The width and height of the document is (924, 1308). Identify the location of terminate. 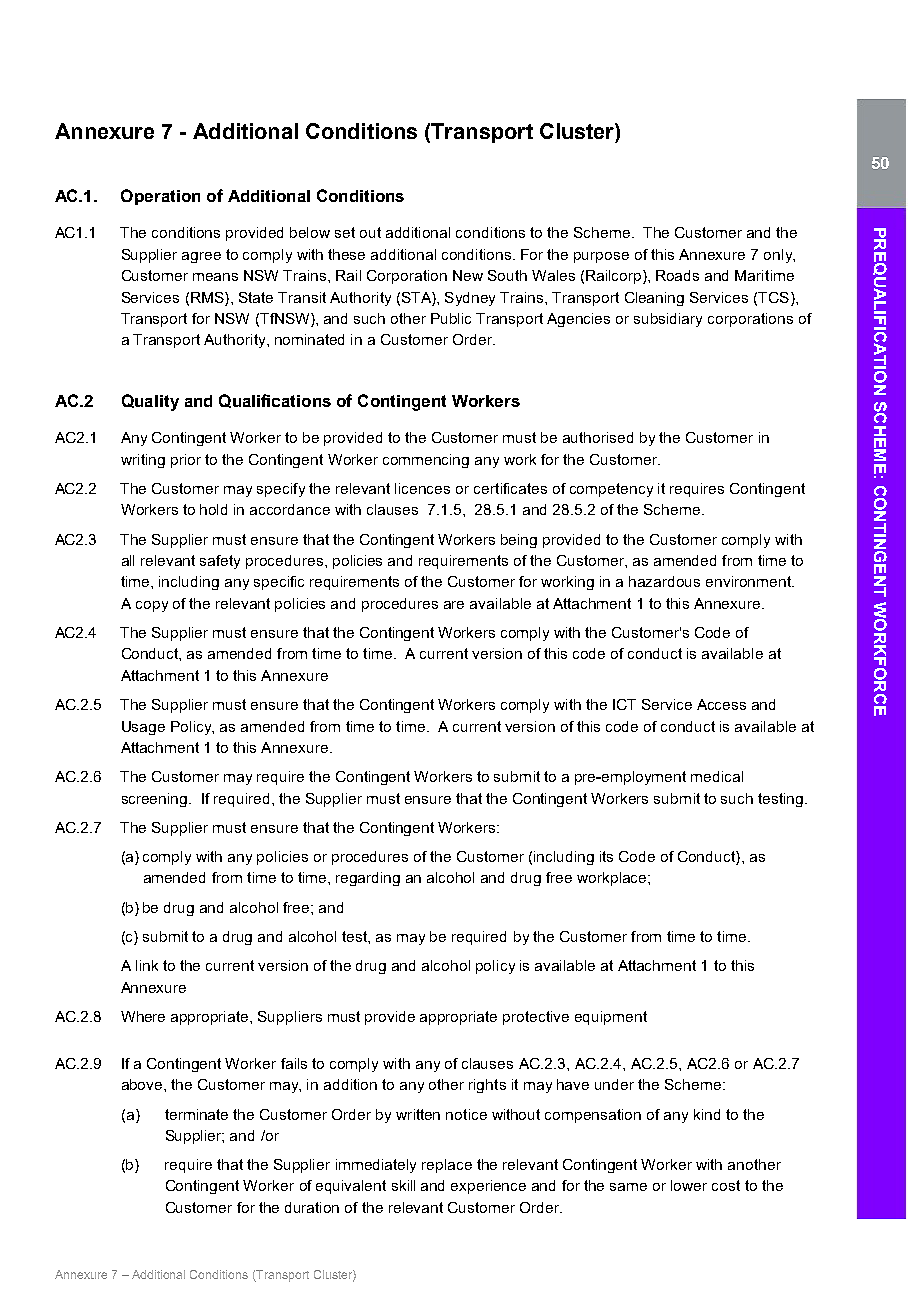
(196, 1114).
